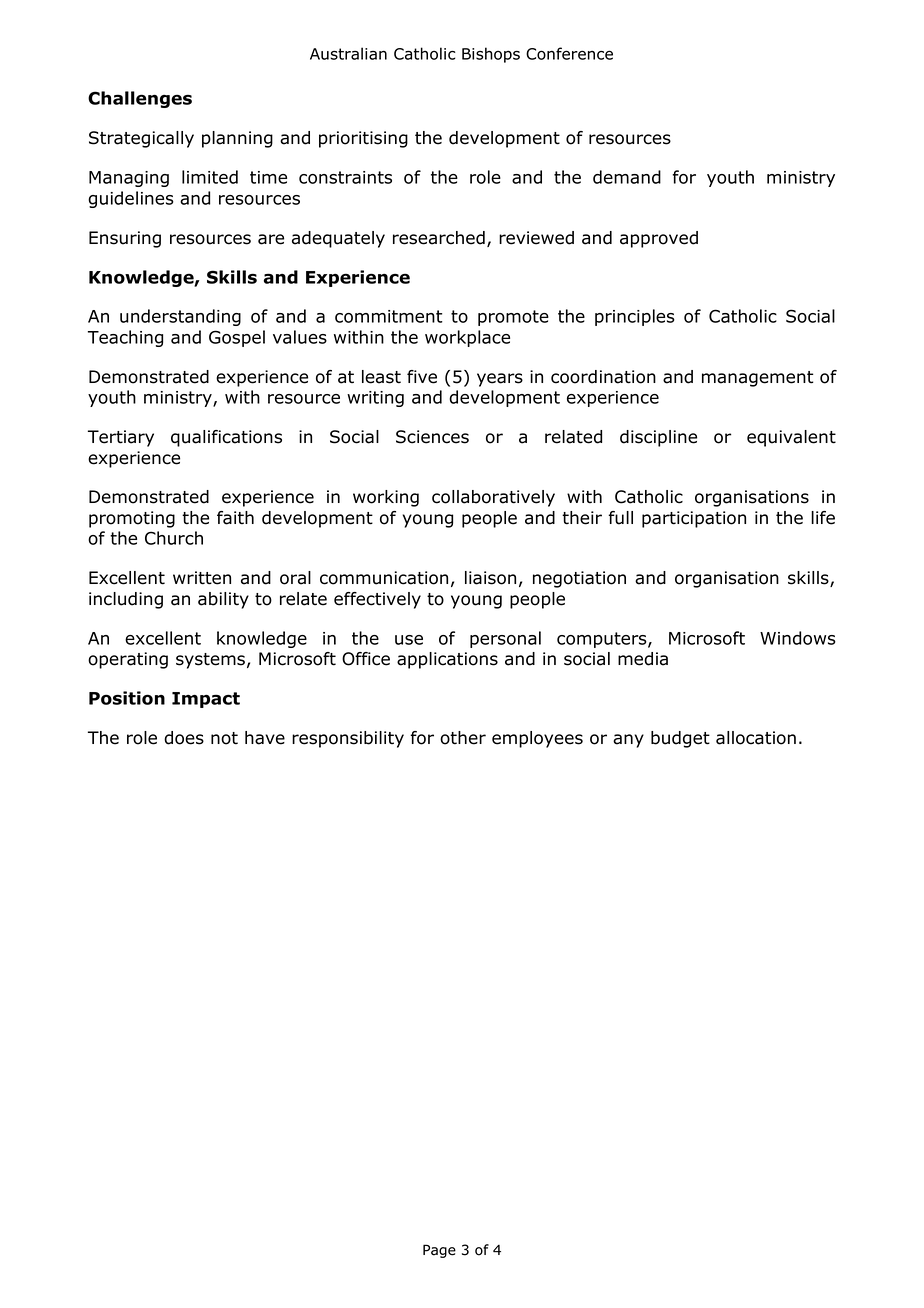 Image resolution: width=924 pixels, height=1308 pixels. Describe the element at coordinates (439, 1251) in the screenshot. I see `Page` at that location.
